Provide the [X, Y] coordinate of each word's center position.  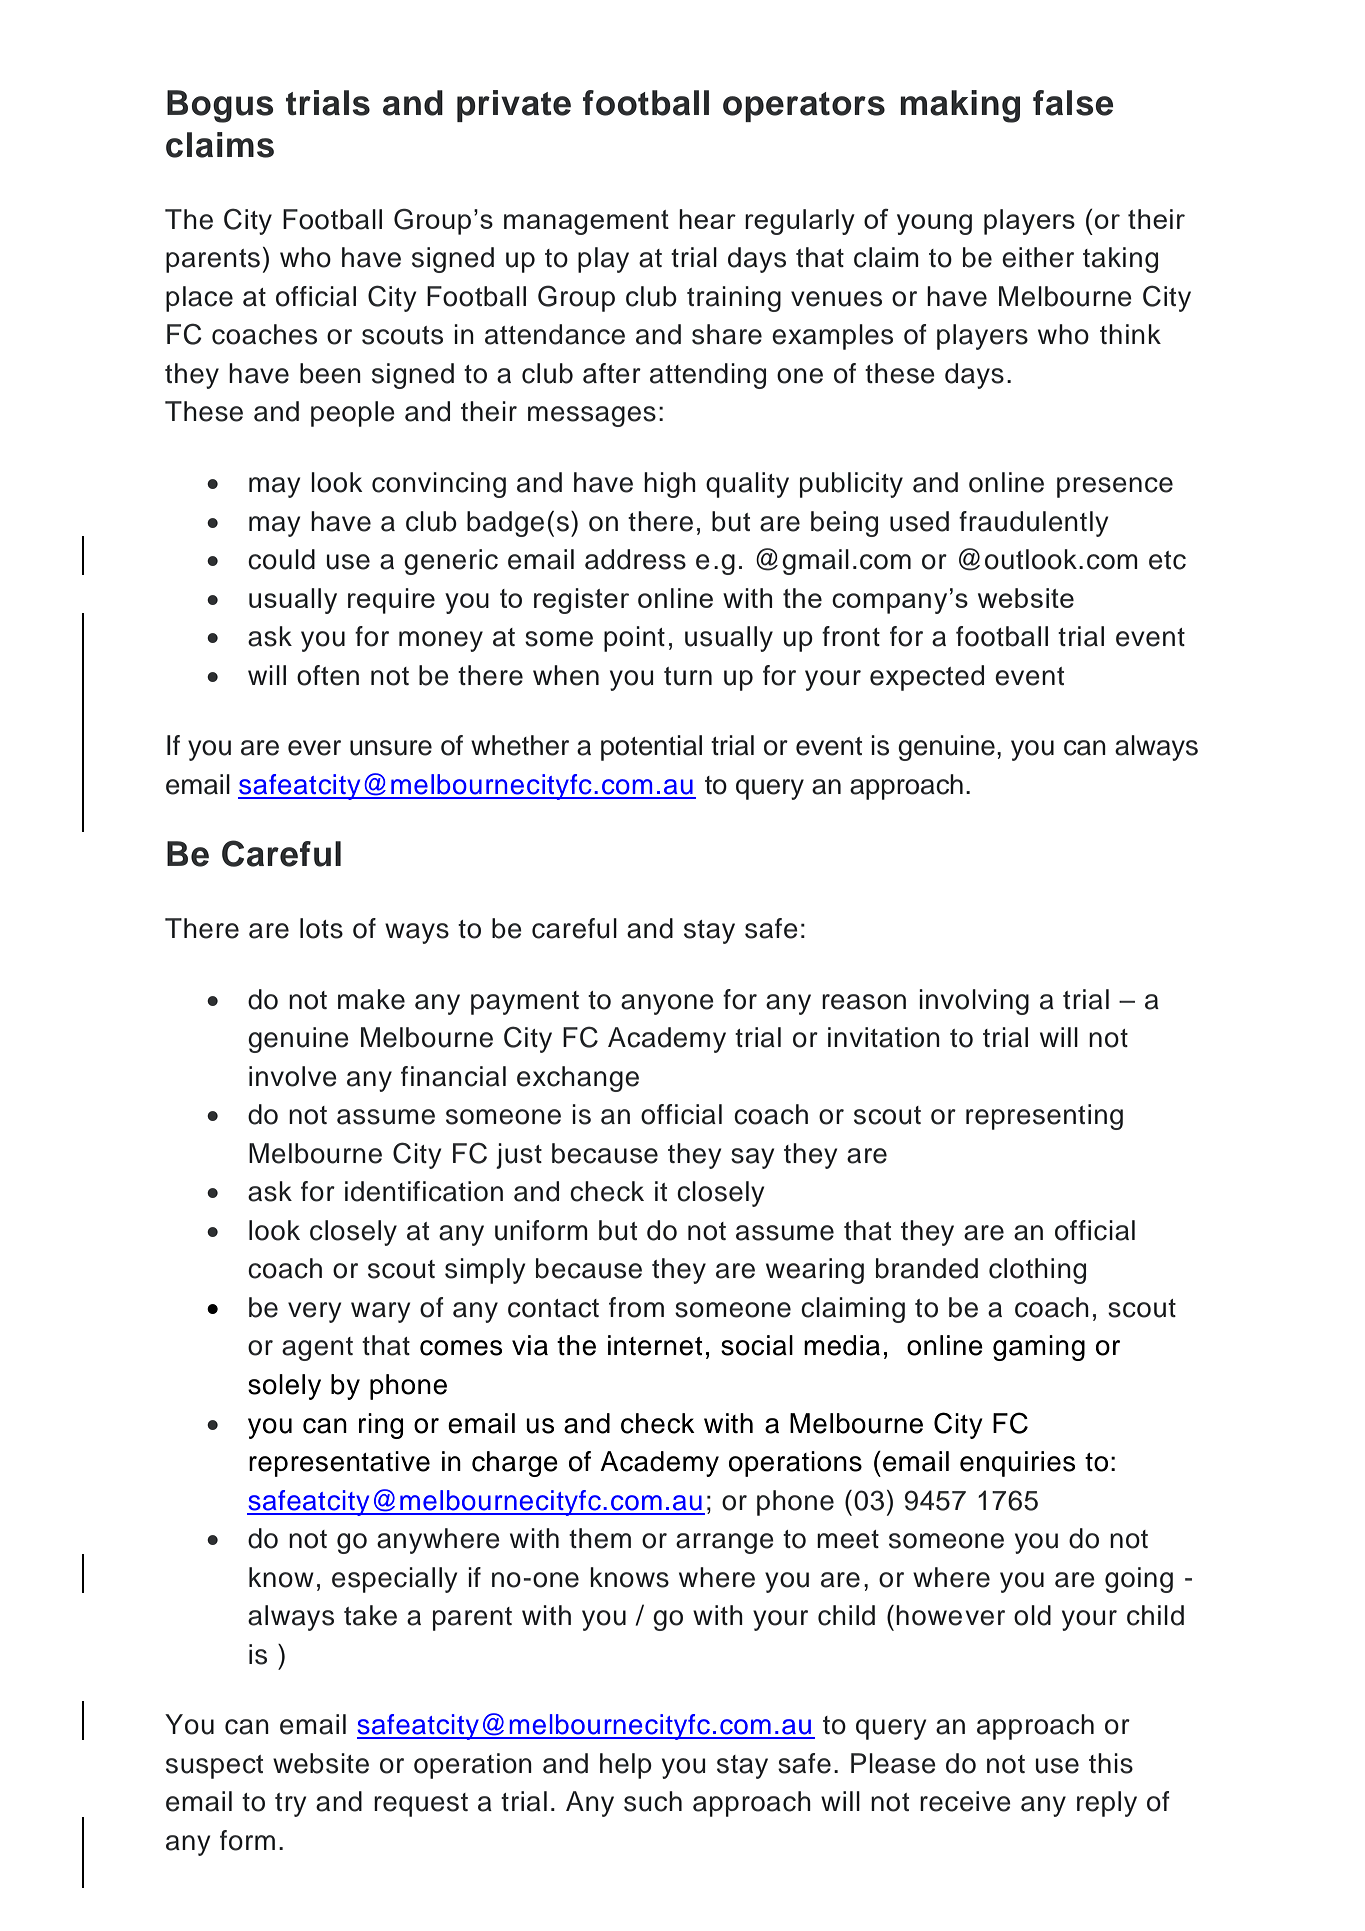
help [626, 1766]
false [1073, 103]
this [1111, 1763]
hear [707, 219]
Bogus [220, 106]
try [290, 1805]
